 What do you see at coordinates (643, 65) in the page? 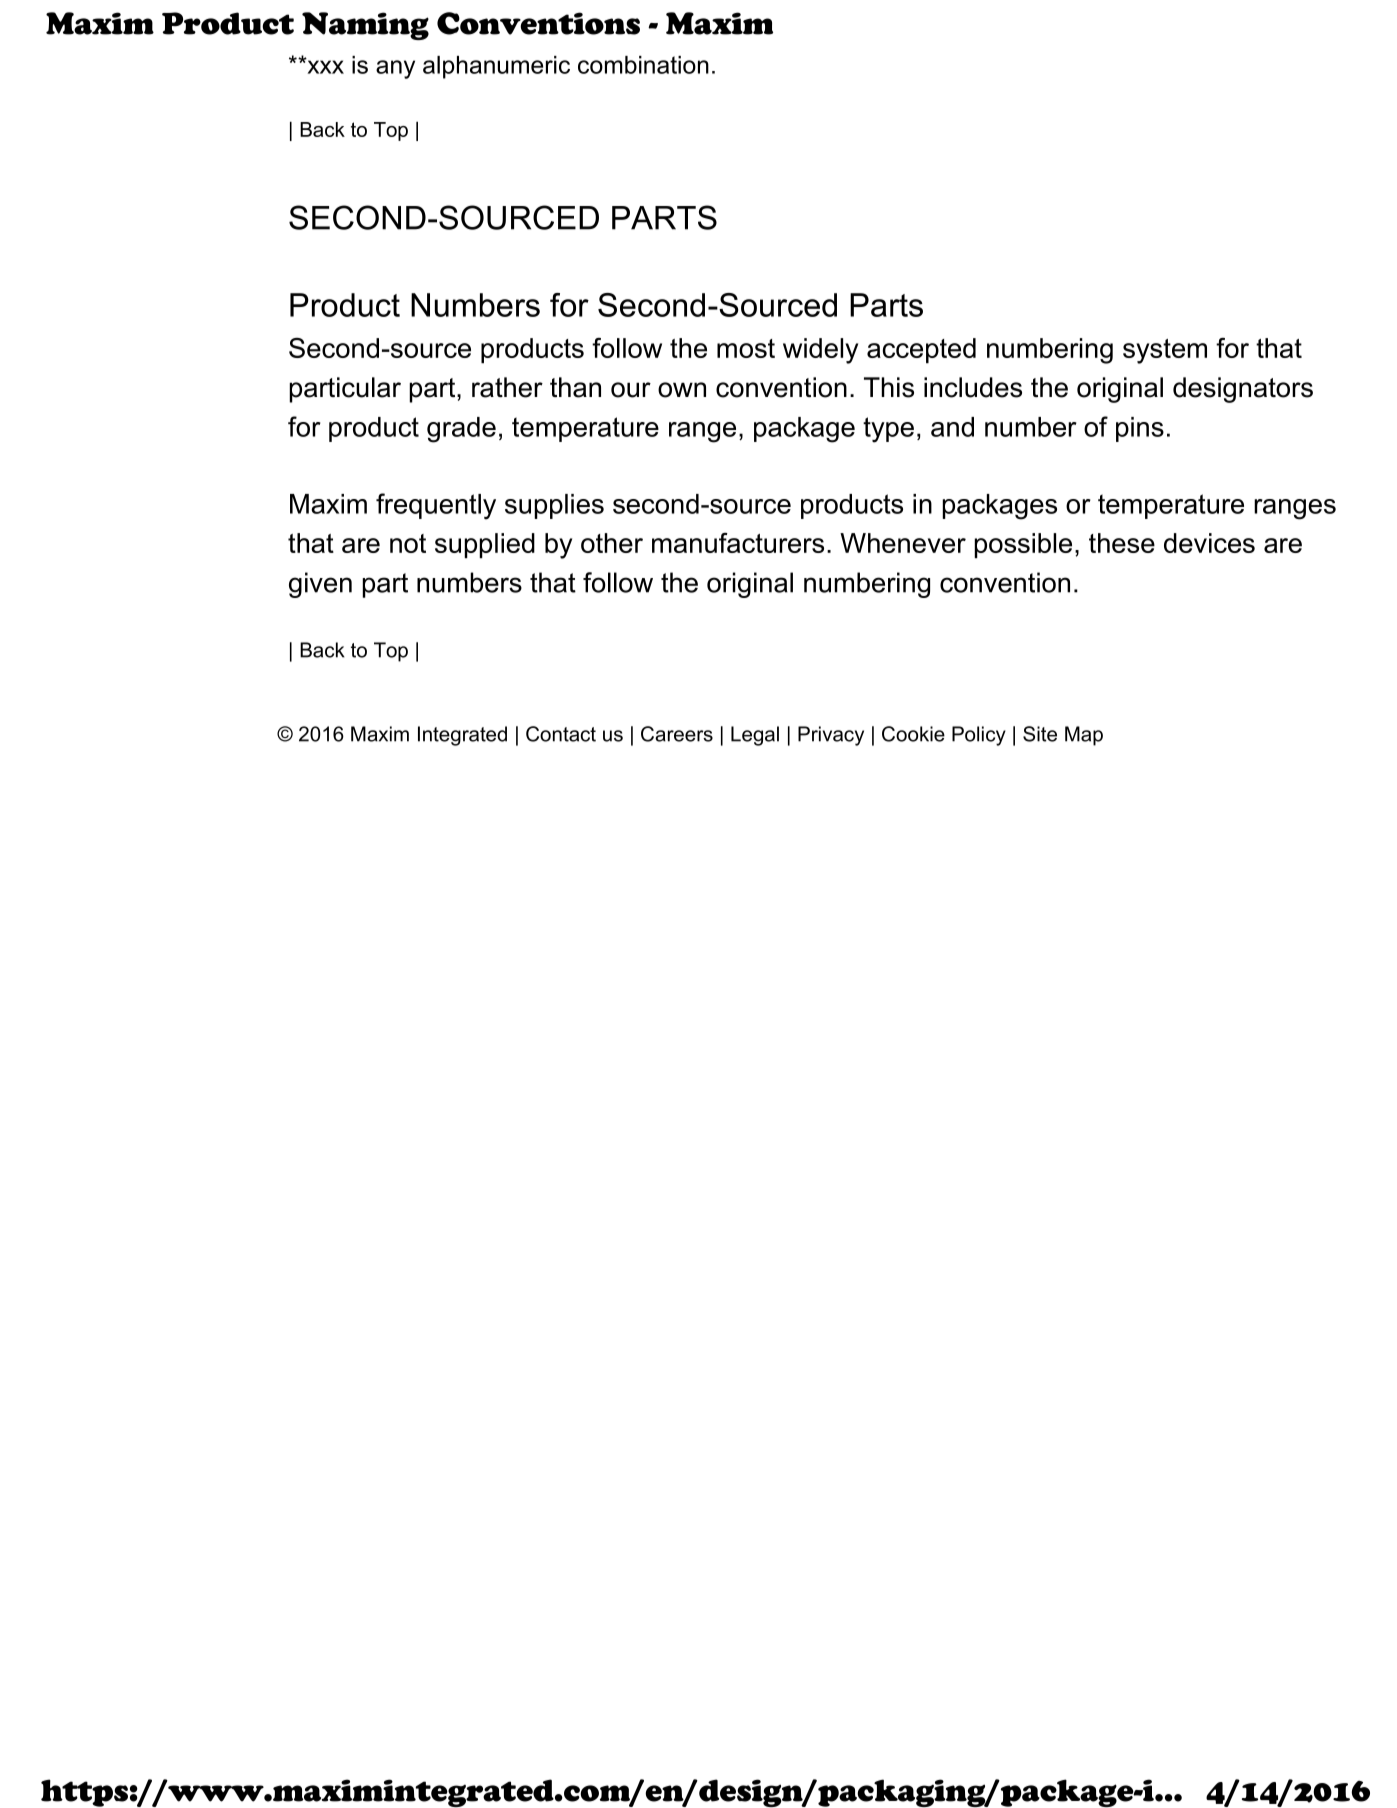
I see `combination` at bounding box center [643, 65].
